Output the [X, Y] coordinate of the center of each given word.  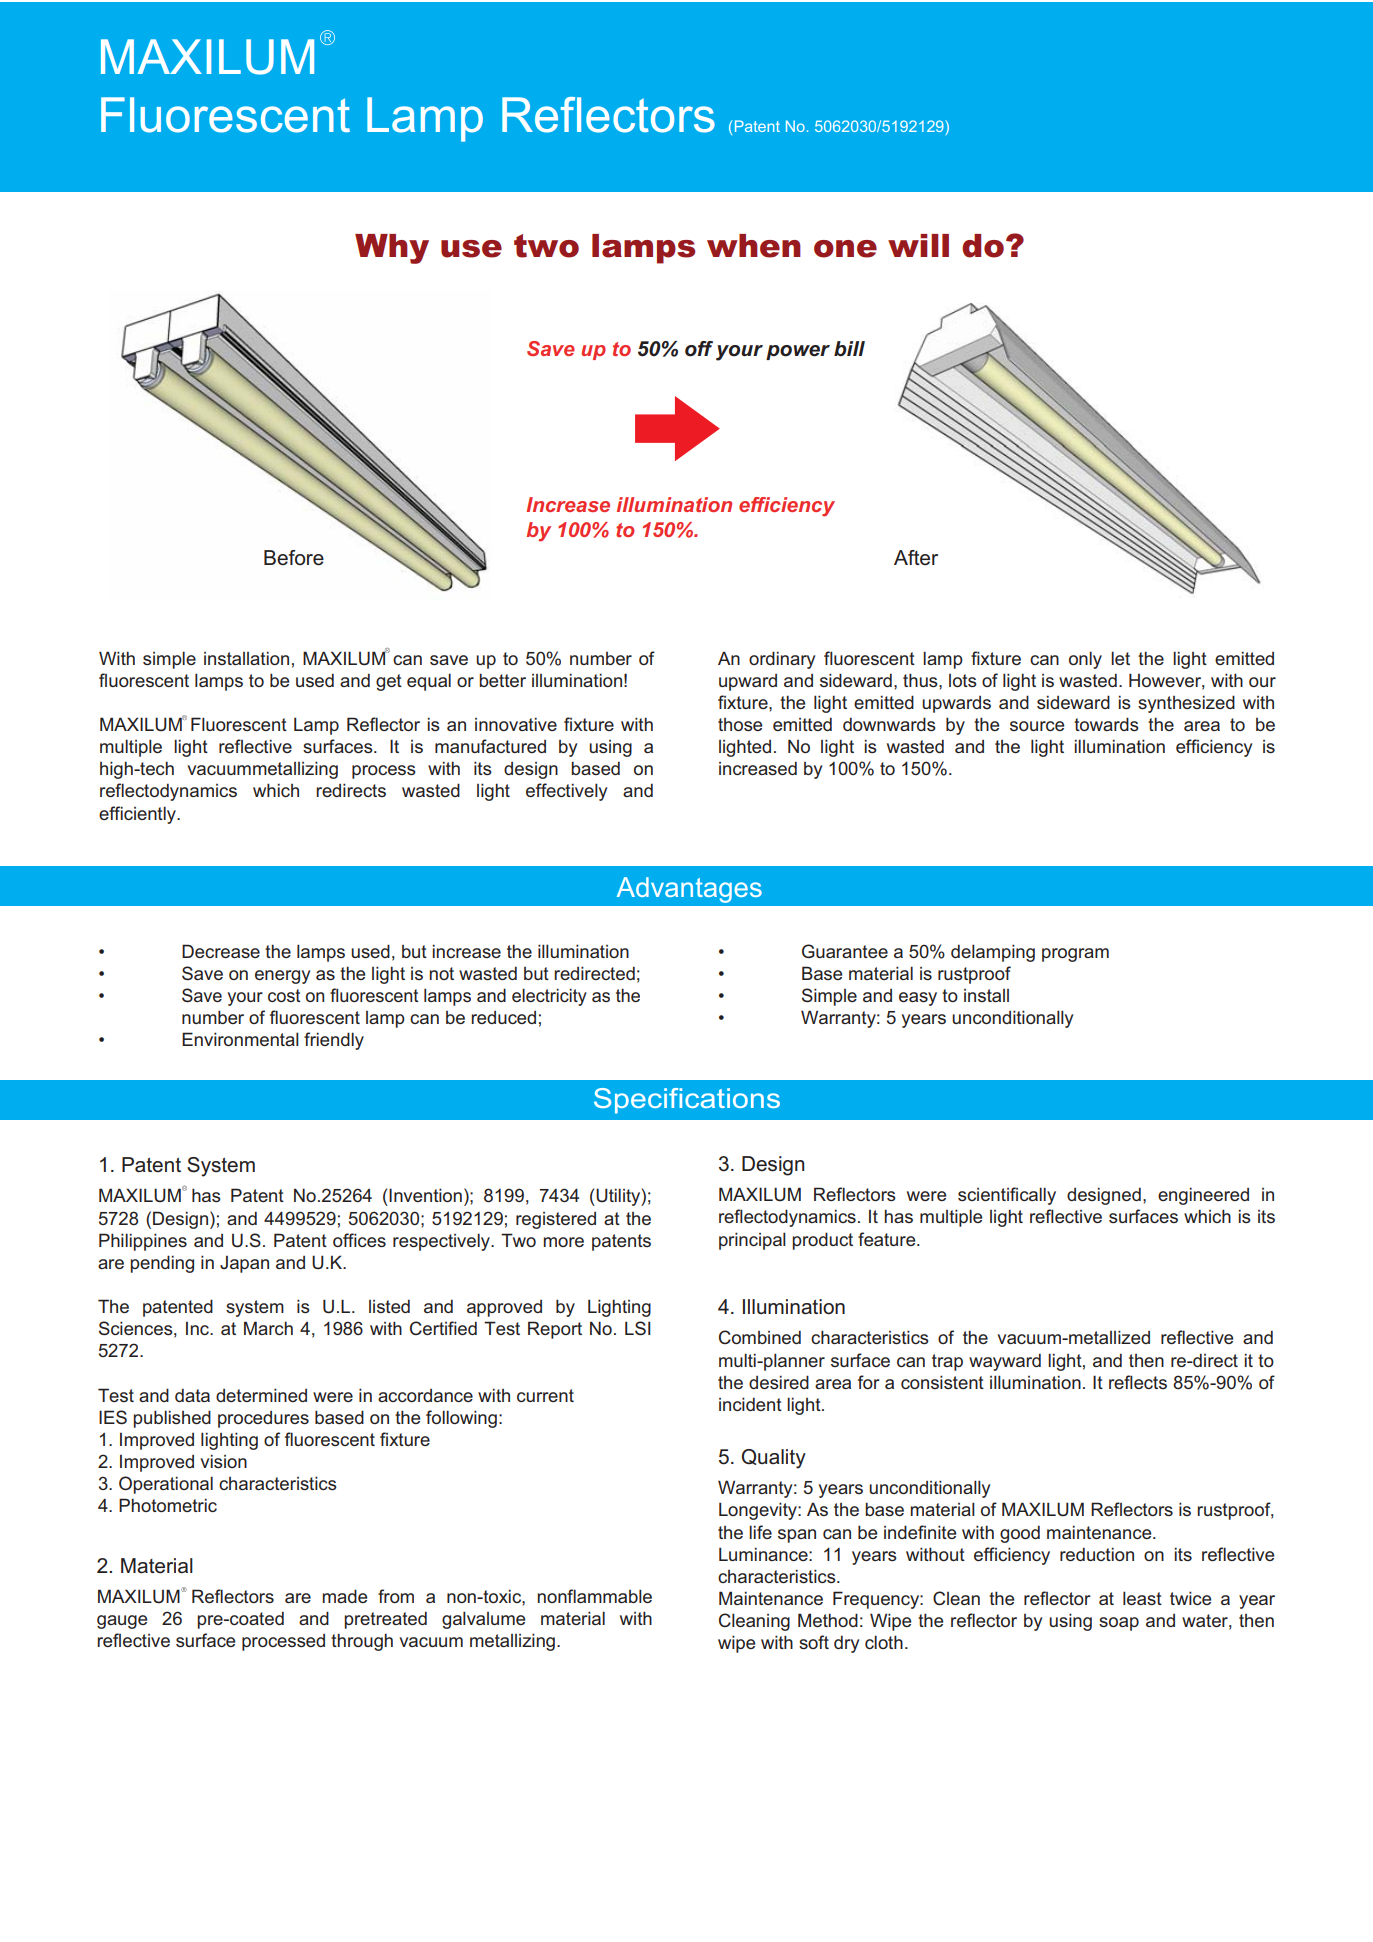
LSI [638, 1328]
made [344, 1596]
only [1085, 660]
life [760, 1532]
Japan [244, 1264]
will [918, 245]
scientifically [1007, 1196]
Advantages [689, 890]
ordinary [782, 660]
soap [1119, 1624]
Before [294, 558]
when [754, 246]
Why [392, 249]
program [1075, 955]
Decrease [221, 951]
